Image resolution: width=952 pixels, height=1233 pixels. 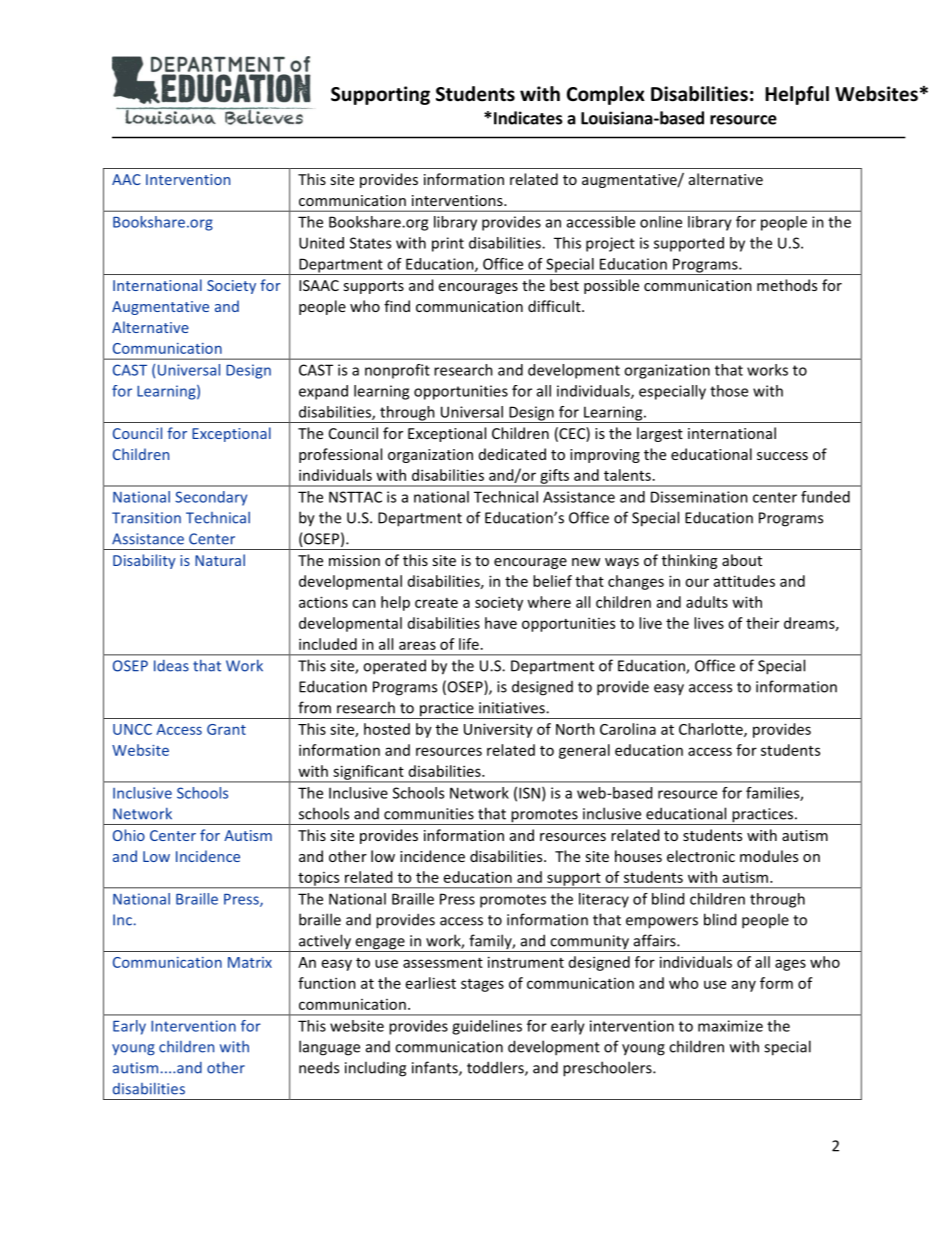 I want to click on dedicated, so click(x=512, y=454).
